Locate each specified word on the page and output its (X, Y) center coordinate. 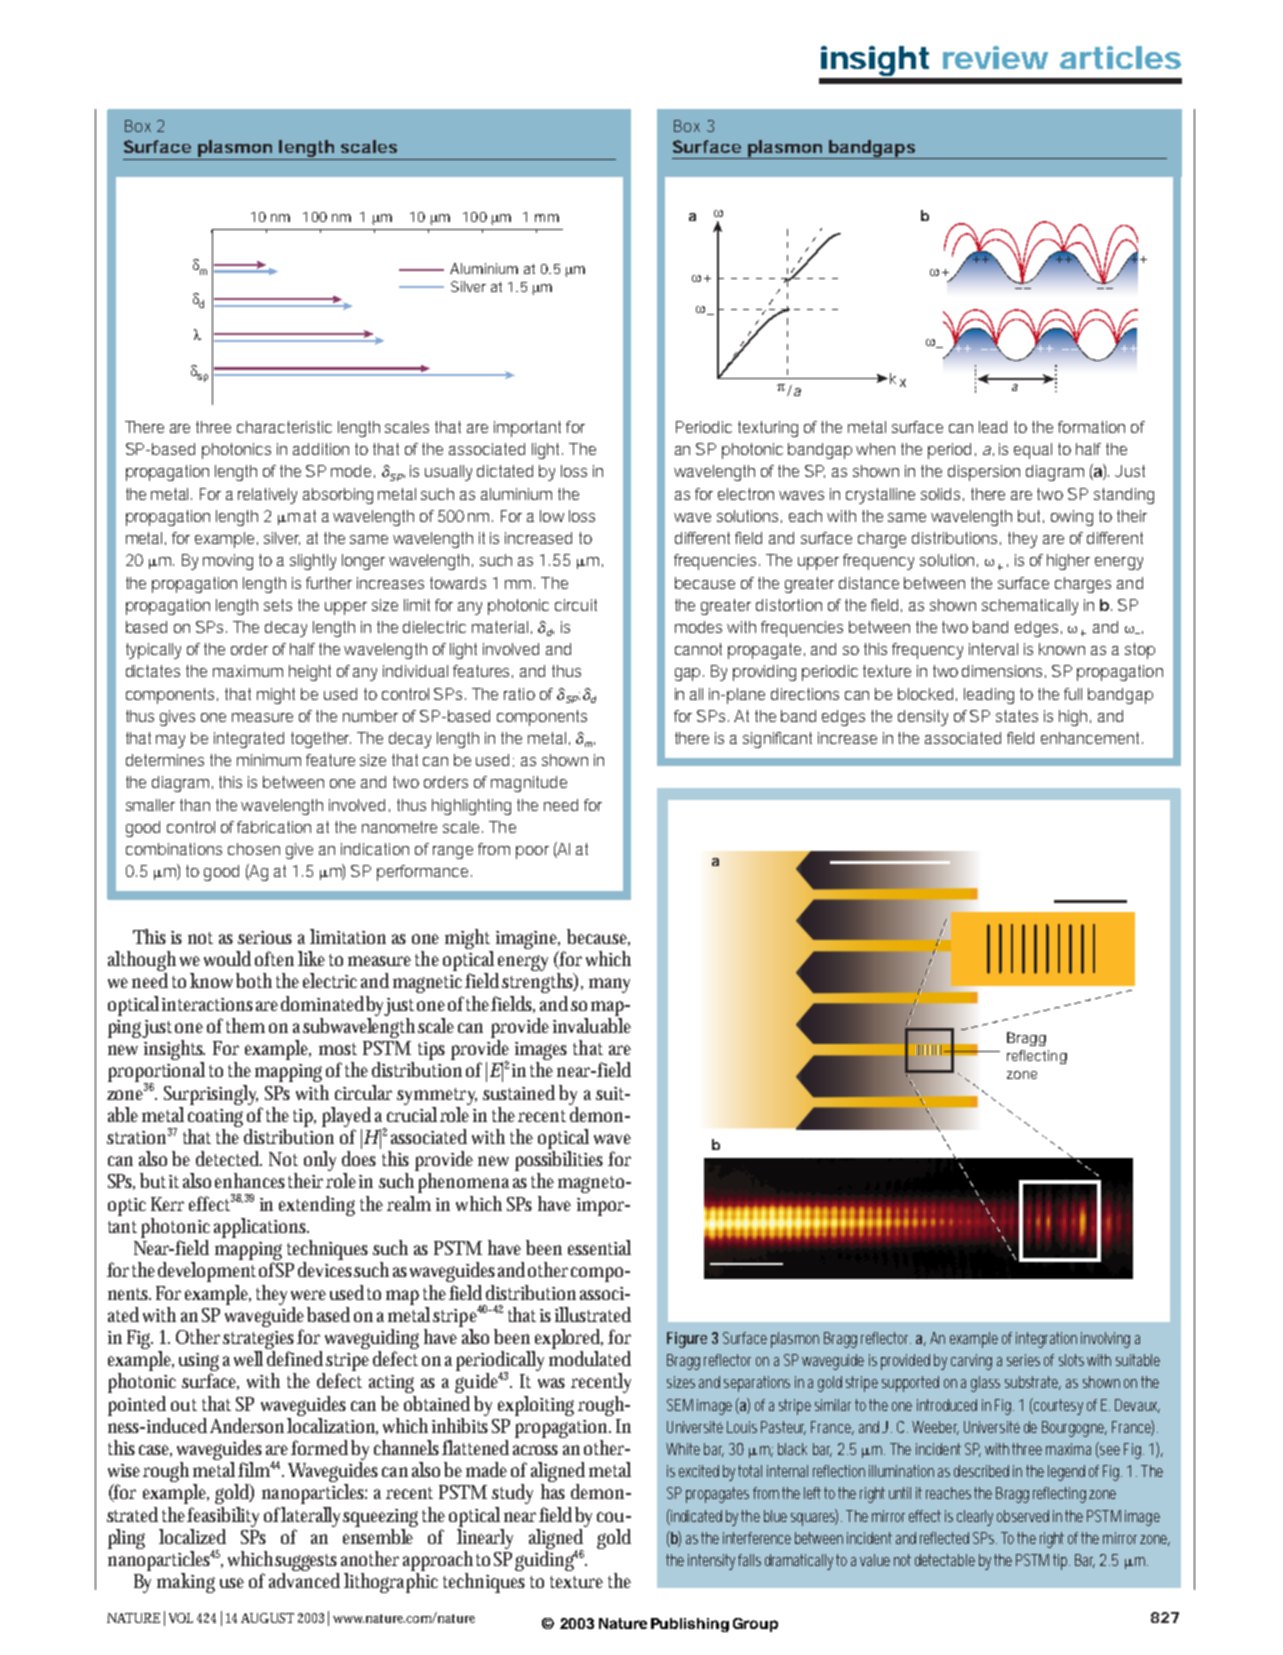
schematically (1030, 607)
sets (278, 605)
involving (1105, 1340)
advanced (304, 1580)
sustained (519, 1092)
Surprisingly (211, 1095)
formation (1091, 427)
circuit (576, 605)
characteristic (284, 427)
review (995, 57)
